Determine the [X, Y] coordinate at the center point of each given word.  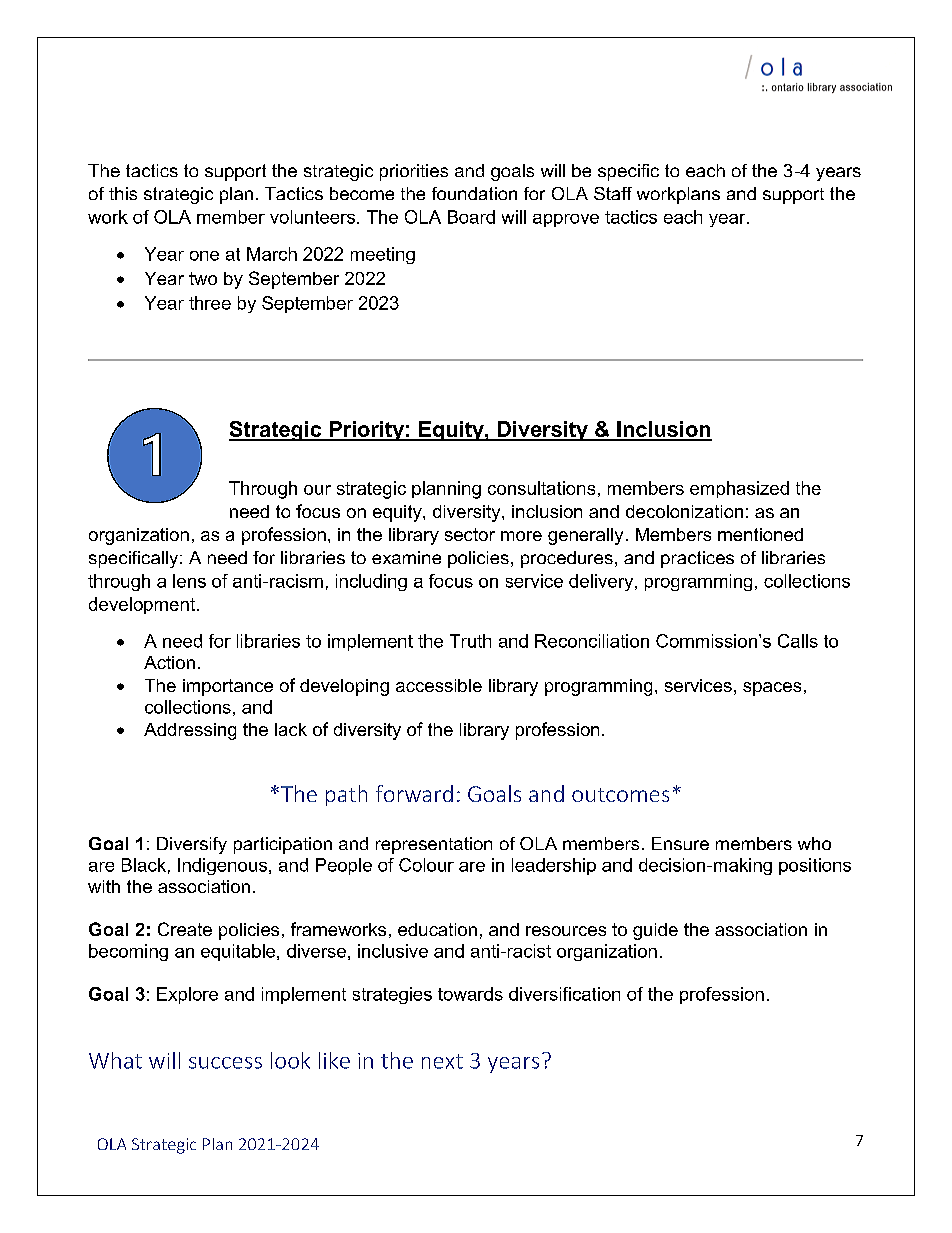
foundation [474, 193]
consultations [541, 488]
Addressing [190, 731]
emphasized [739, 489]
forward [414, 793]
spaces [772, 689]
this [123, 193]
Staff [613, 193]
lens [189, 581]
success [225, 1063]
